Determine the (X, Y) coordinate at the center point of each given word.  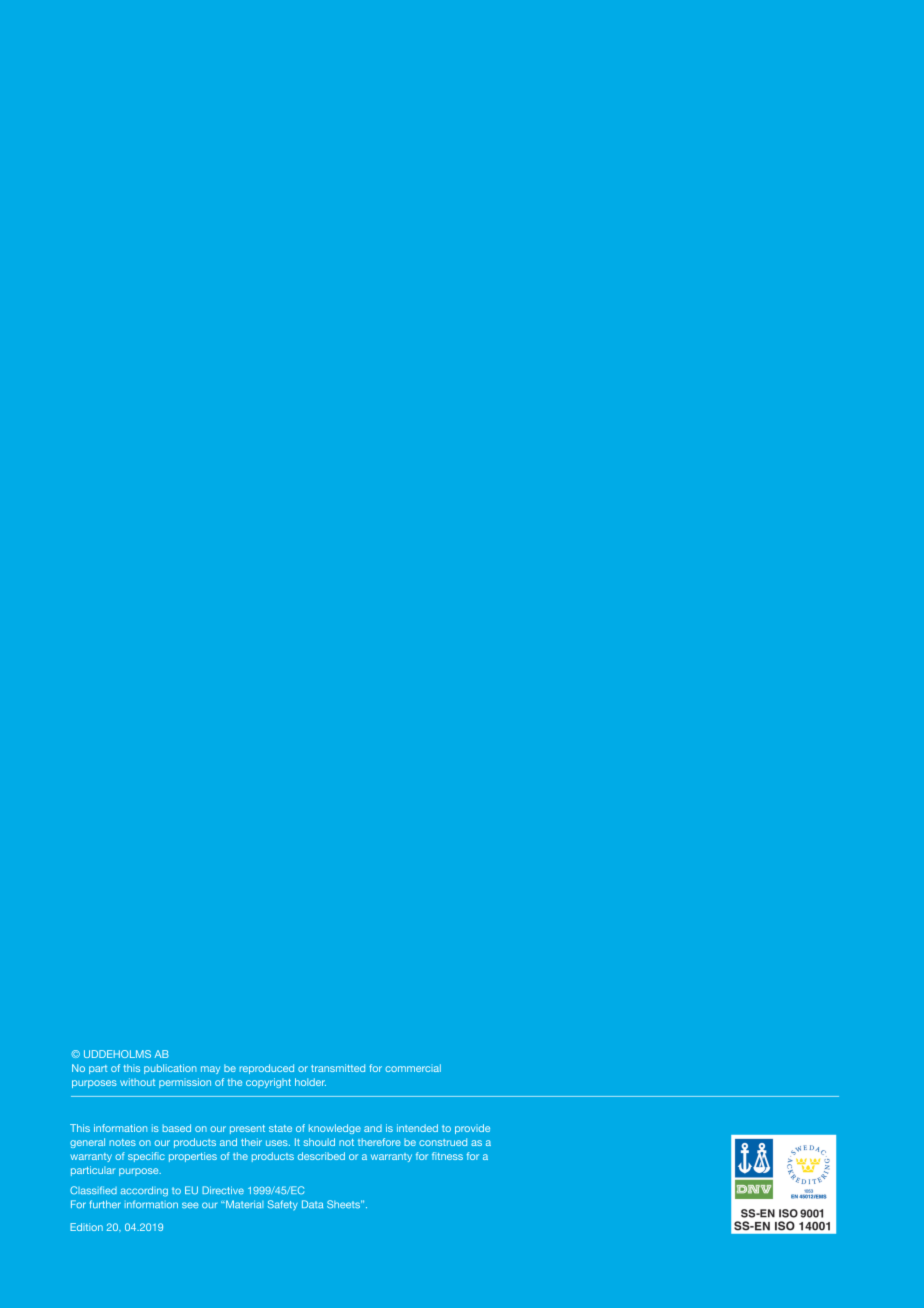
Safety (283, 1205)
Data (312, 1204)
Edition (86, 1227)
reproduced (267, 1069)
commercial (413, 1068)
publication (170, 1069)
